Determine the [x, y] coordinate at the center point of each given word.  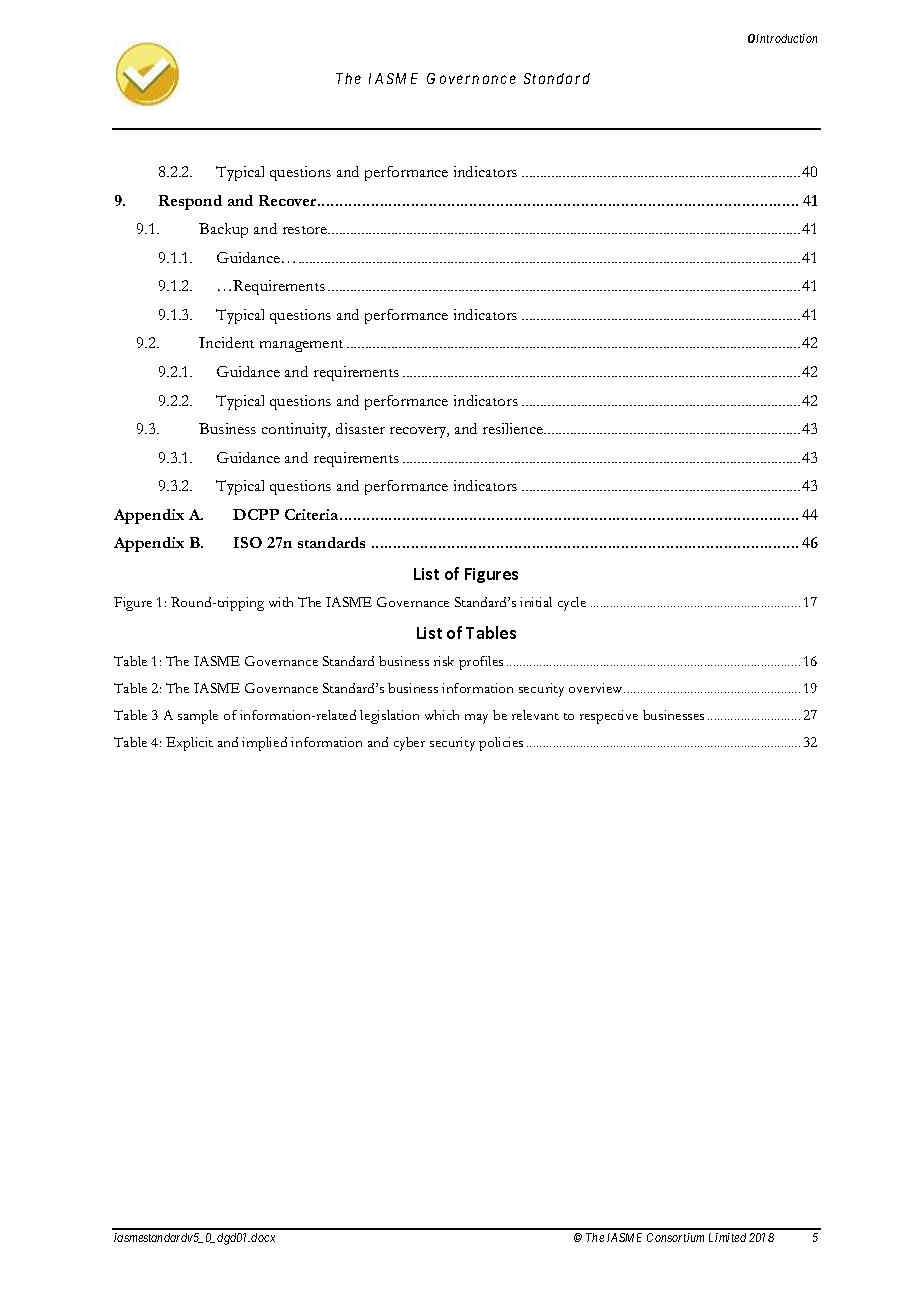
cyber [409, 744]
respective [609, 717]
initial [536, 602]
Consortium [675, 1237]
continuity [296, 430]
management [301, 346]
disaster [360, 428]
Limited [727, 1237]
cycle [572, 604]
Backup [223, 230]
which [442, 715]
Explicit [189, 744]
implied [264, 744]
